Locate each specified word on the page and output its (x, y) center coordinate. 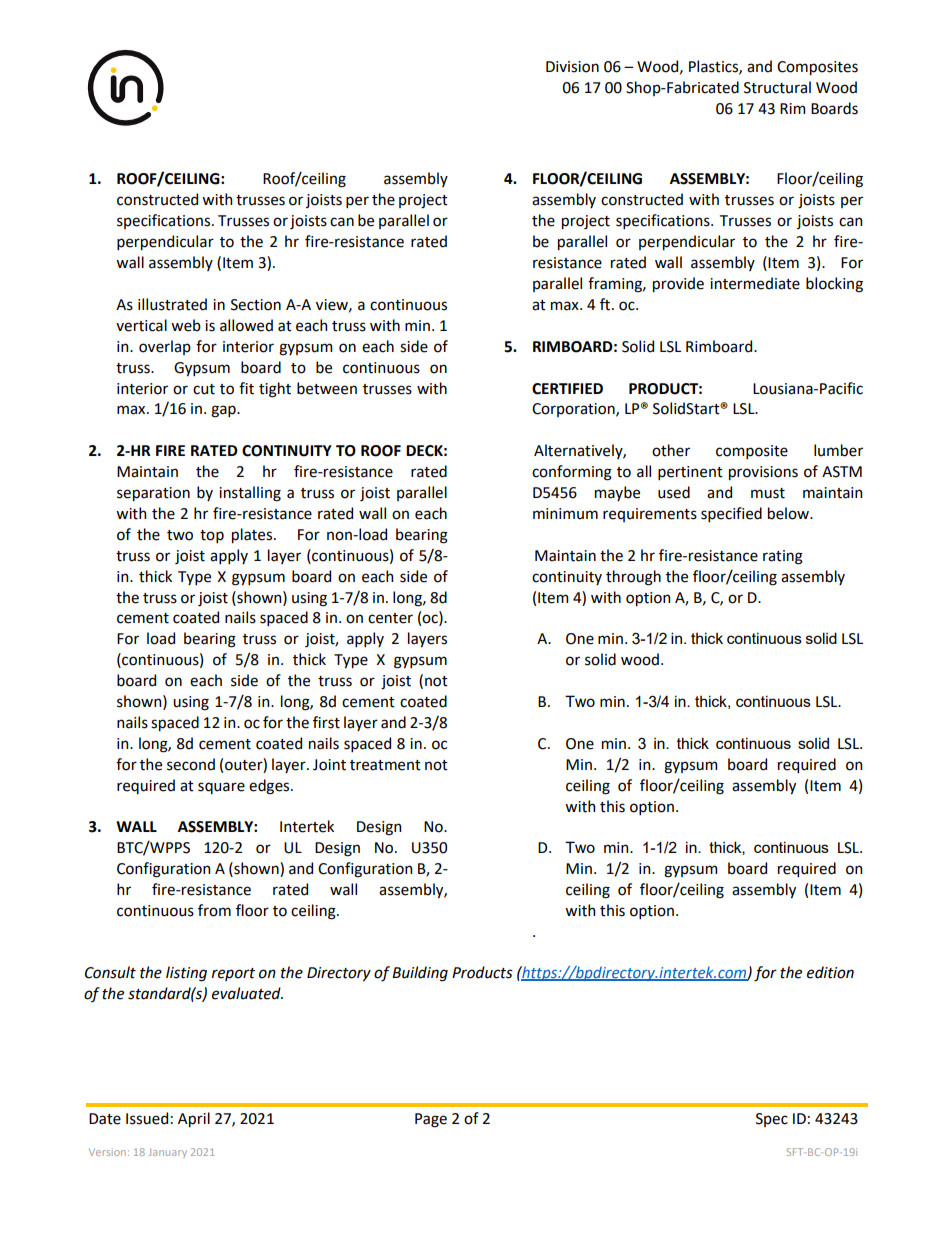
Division (572, 67)
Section (256, 305)
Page (431, 1120)
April (194, 1119)
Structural (777, 87)
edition (830, 972)
